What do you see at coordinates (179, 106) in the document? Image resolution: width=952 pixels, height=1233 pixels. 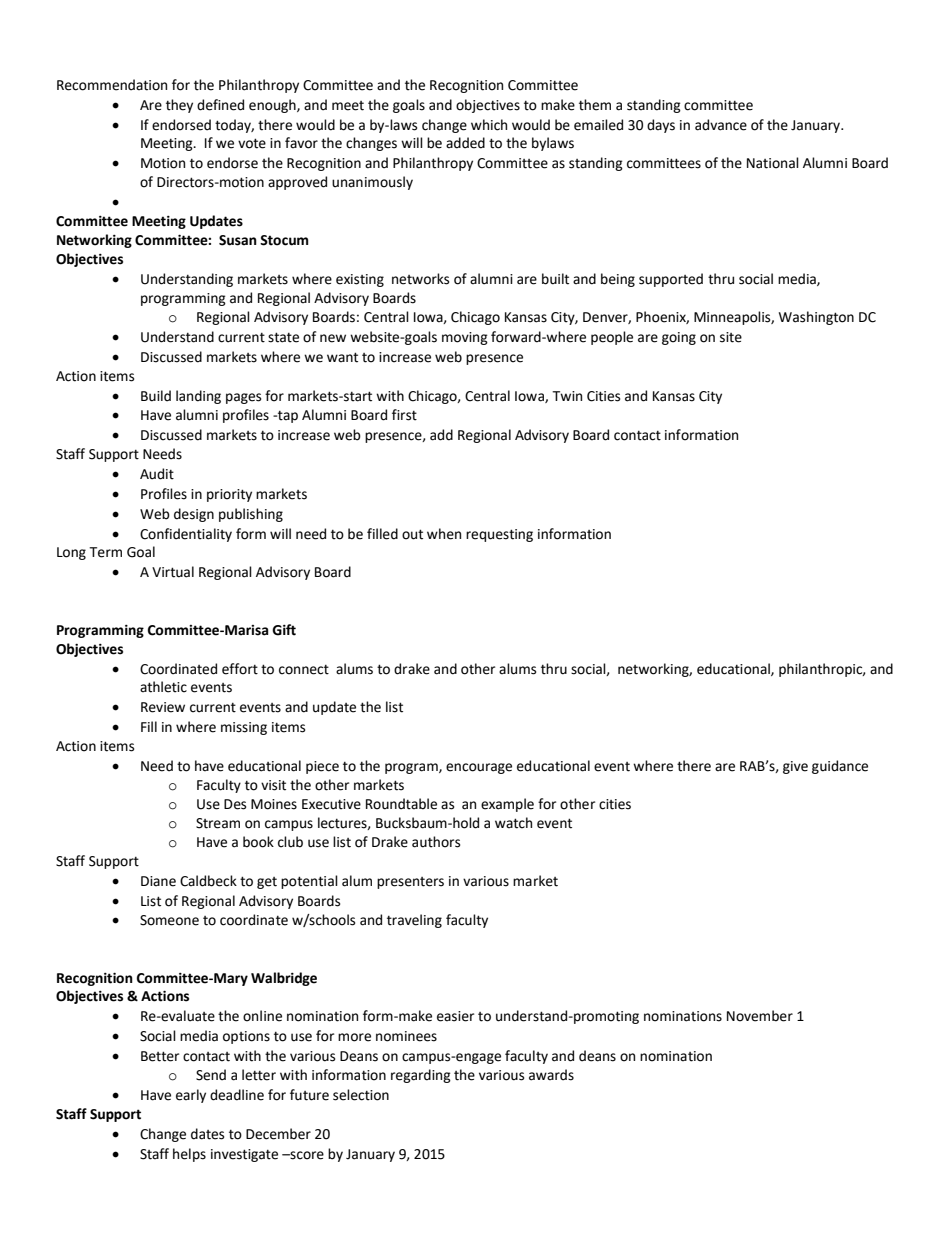 I see `they` at bounding box center [179, 106].
